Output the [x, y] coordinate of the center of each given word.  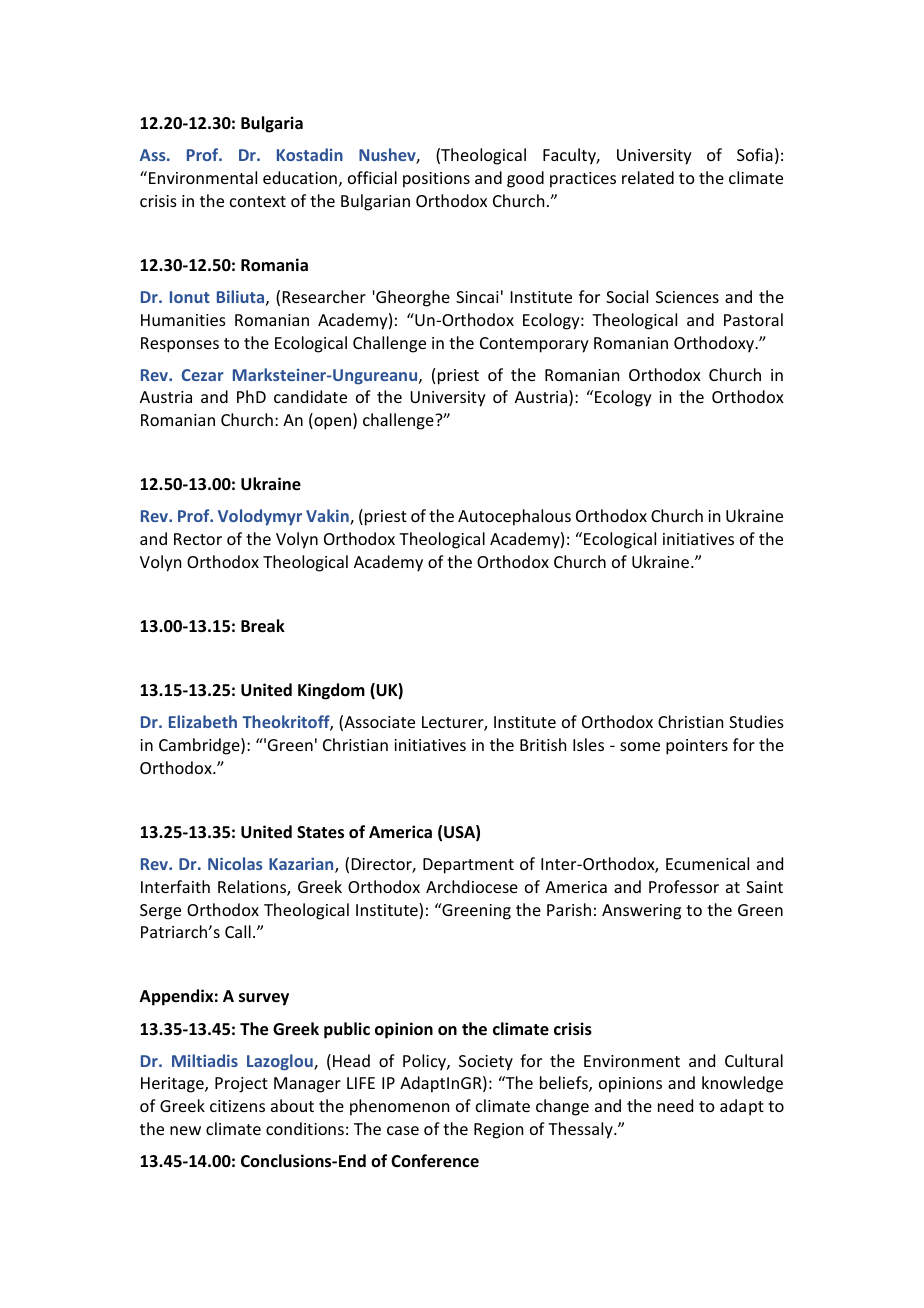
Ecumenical [707, 863]
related [648, 177]
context [258, 201]
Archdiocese [472, 886]
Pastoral [753, 319]
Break [263, 626]
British [543, 744]
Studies [756, 721]
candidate [310, 396]
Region [498, 1131]
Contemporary [534, 345]
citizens [237, 1106]
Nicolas [235, 863]
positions [436, 180]
